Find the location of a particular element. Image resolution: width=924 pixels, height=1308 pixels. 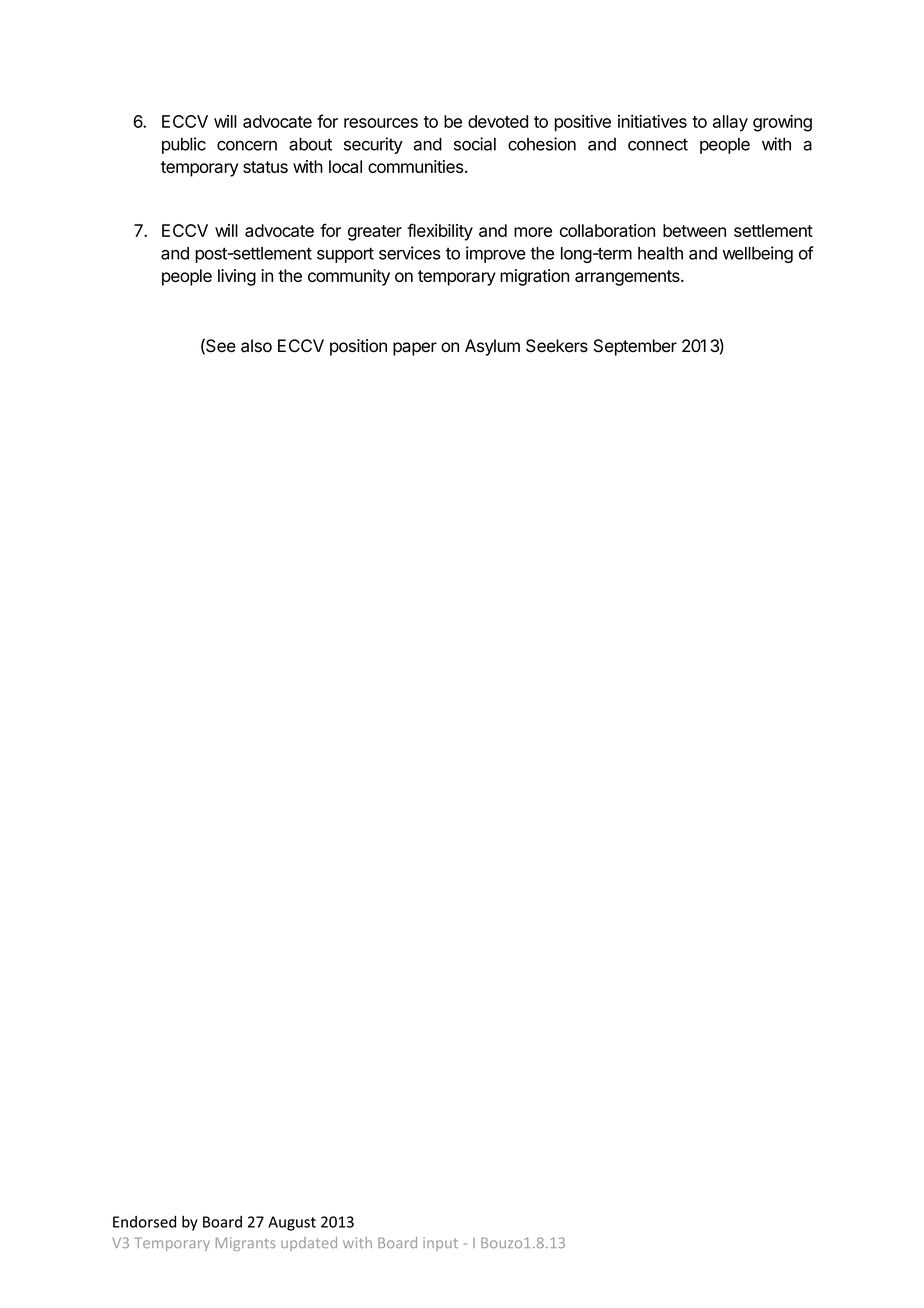

social is located at coordinates (475, 144).
